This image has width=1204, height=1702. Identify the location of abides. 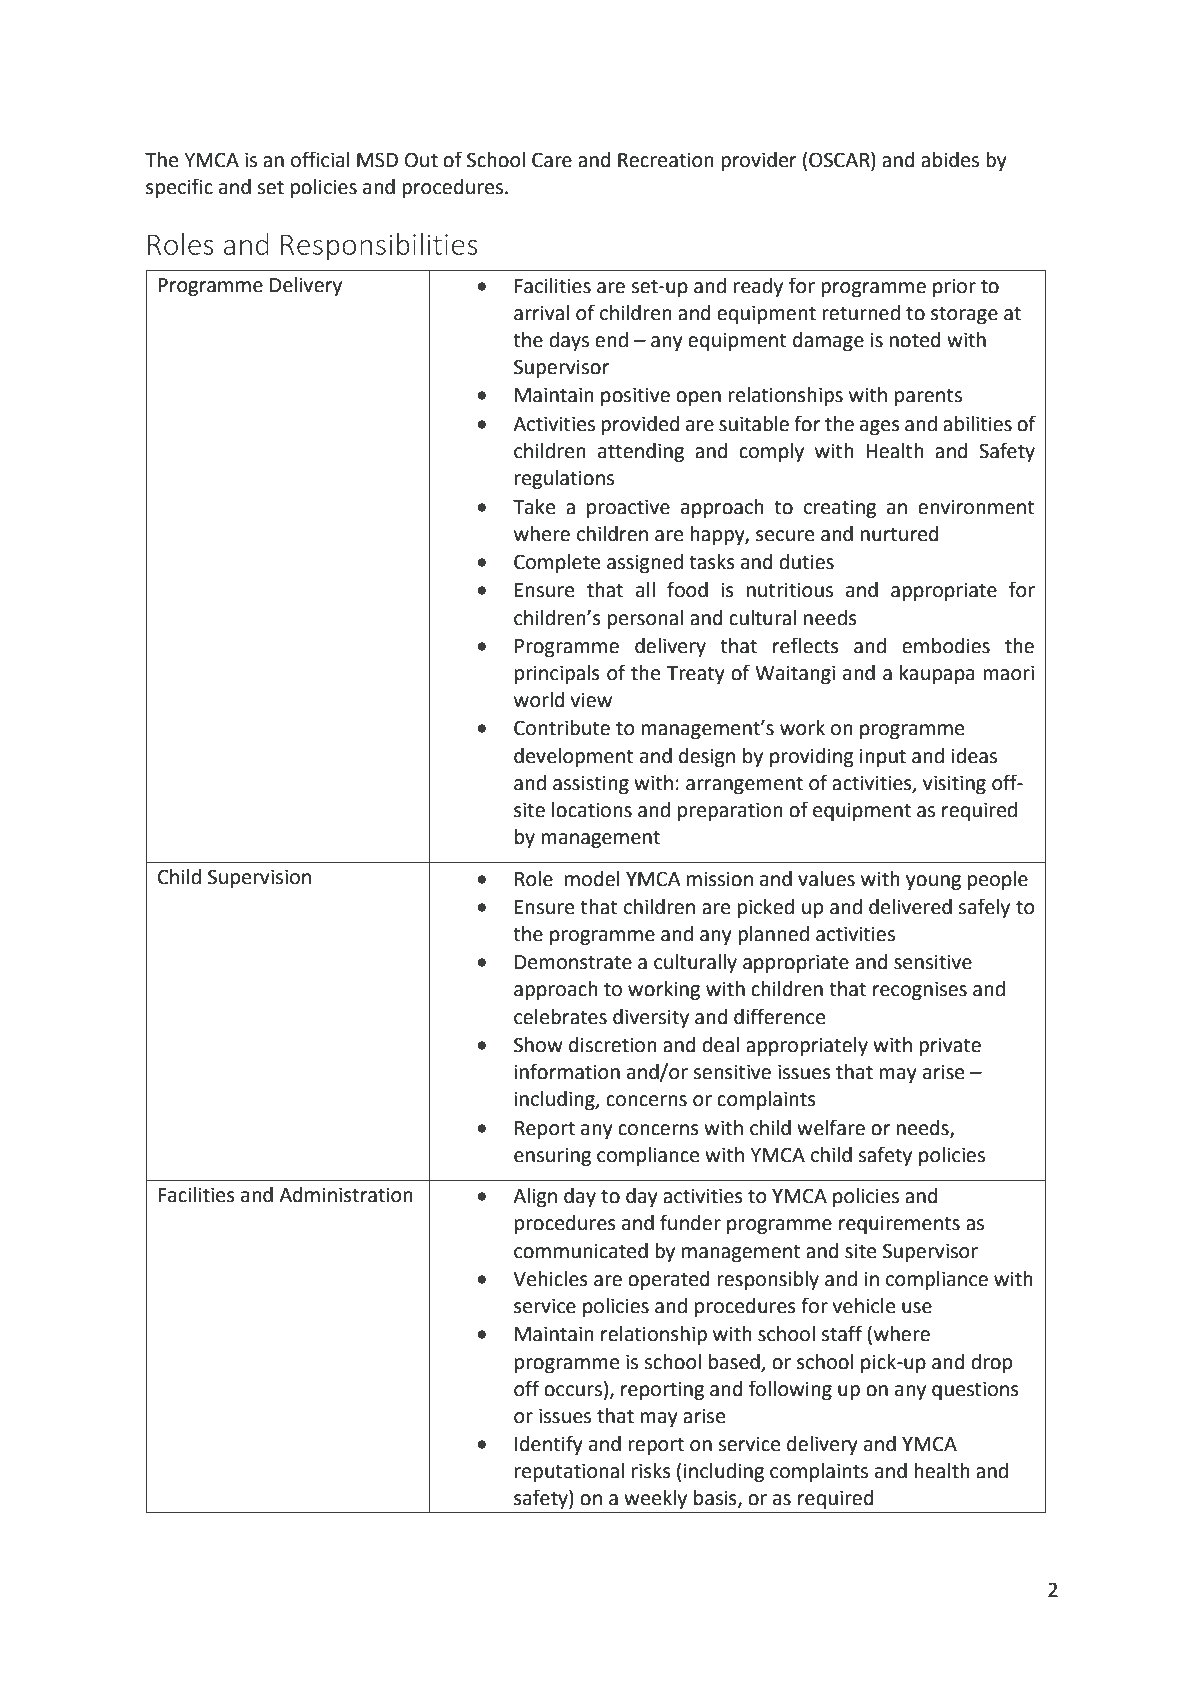
(950, 160).
